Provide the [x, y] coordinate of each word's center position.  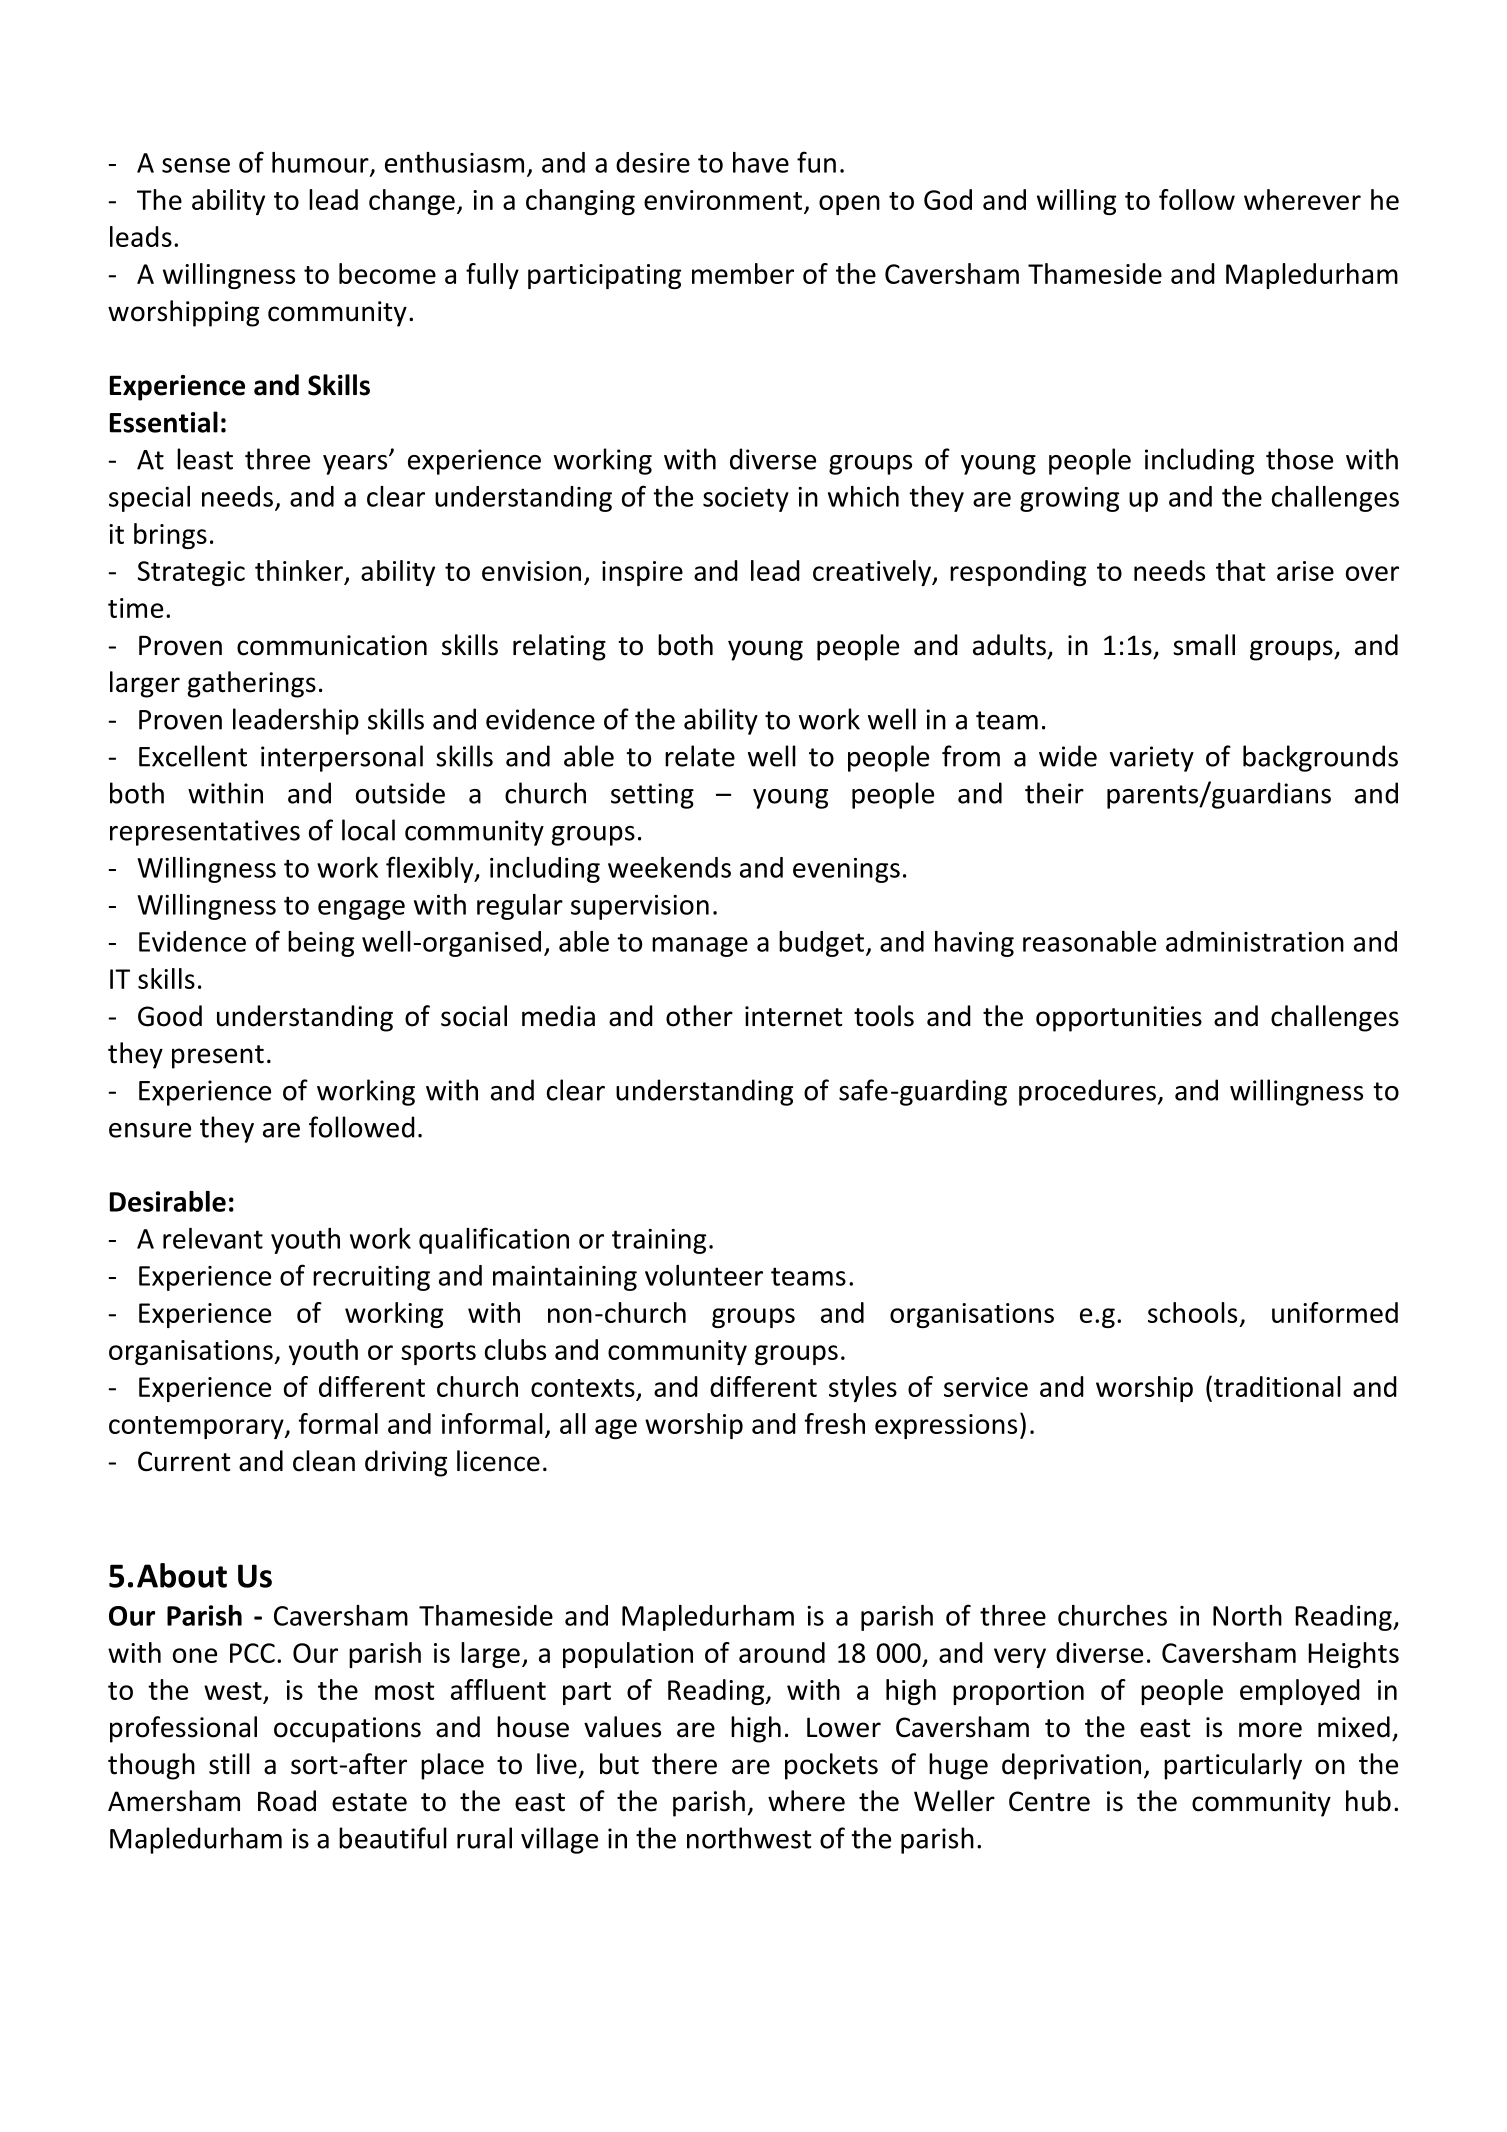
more [1270, 1730]
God [948, 199]
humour [321, 163]
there [684, 1764]
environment [723, 200]
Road [287, 1801]
